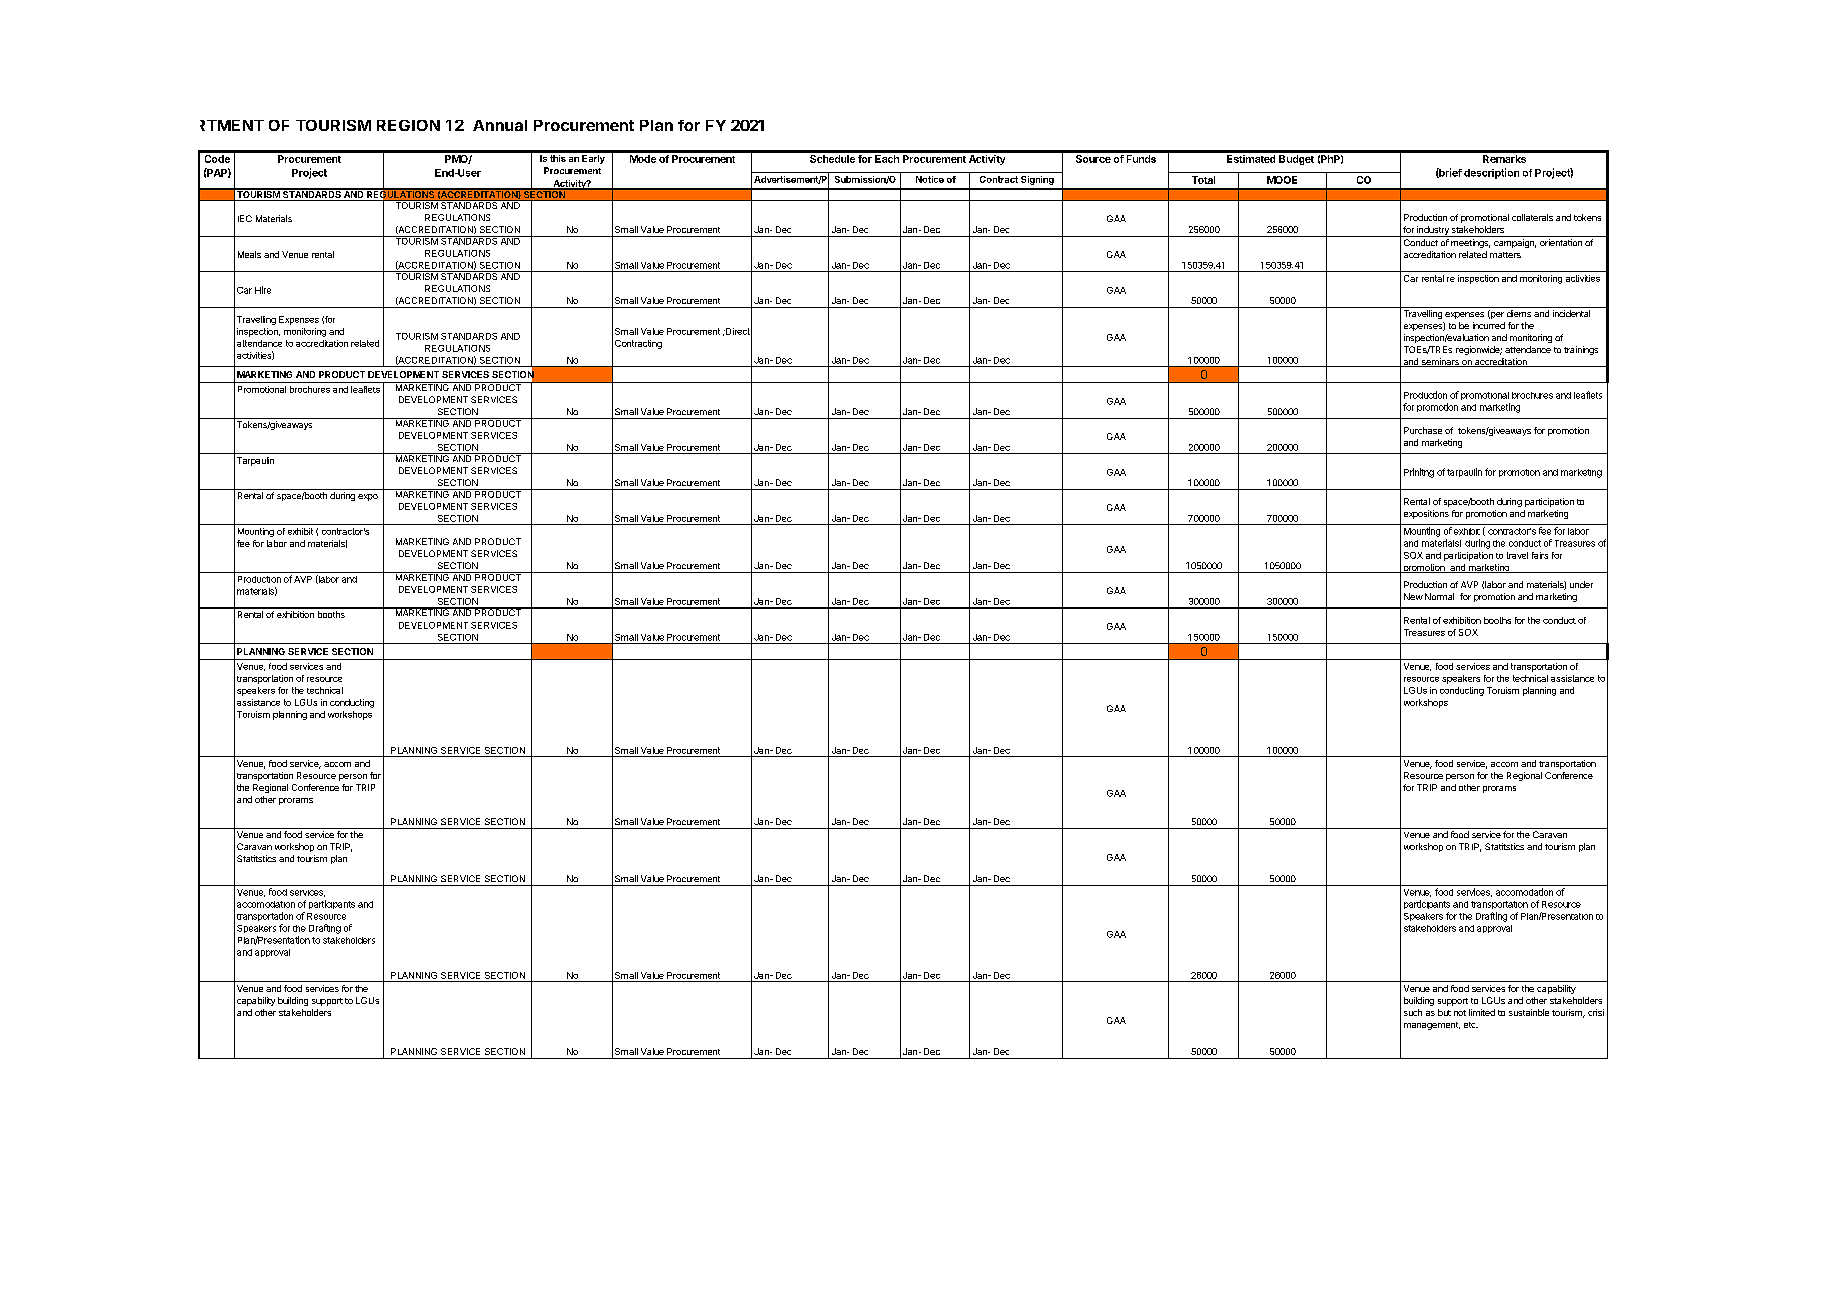 The height and width of the screenshot is (1296, 1833). Describe the element at coordinates (1413, 1012) in the screenshot. I see `such` at that location.
